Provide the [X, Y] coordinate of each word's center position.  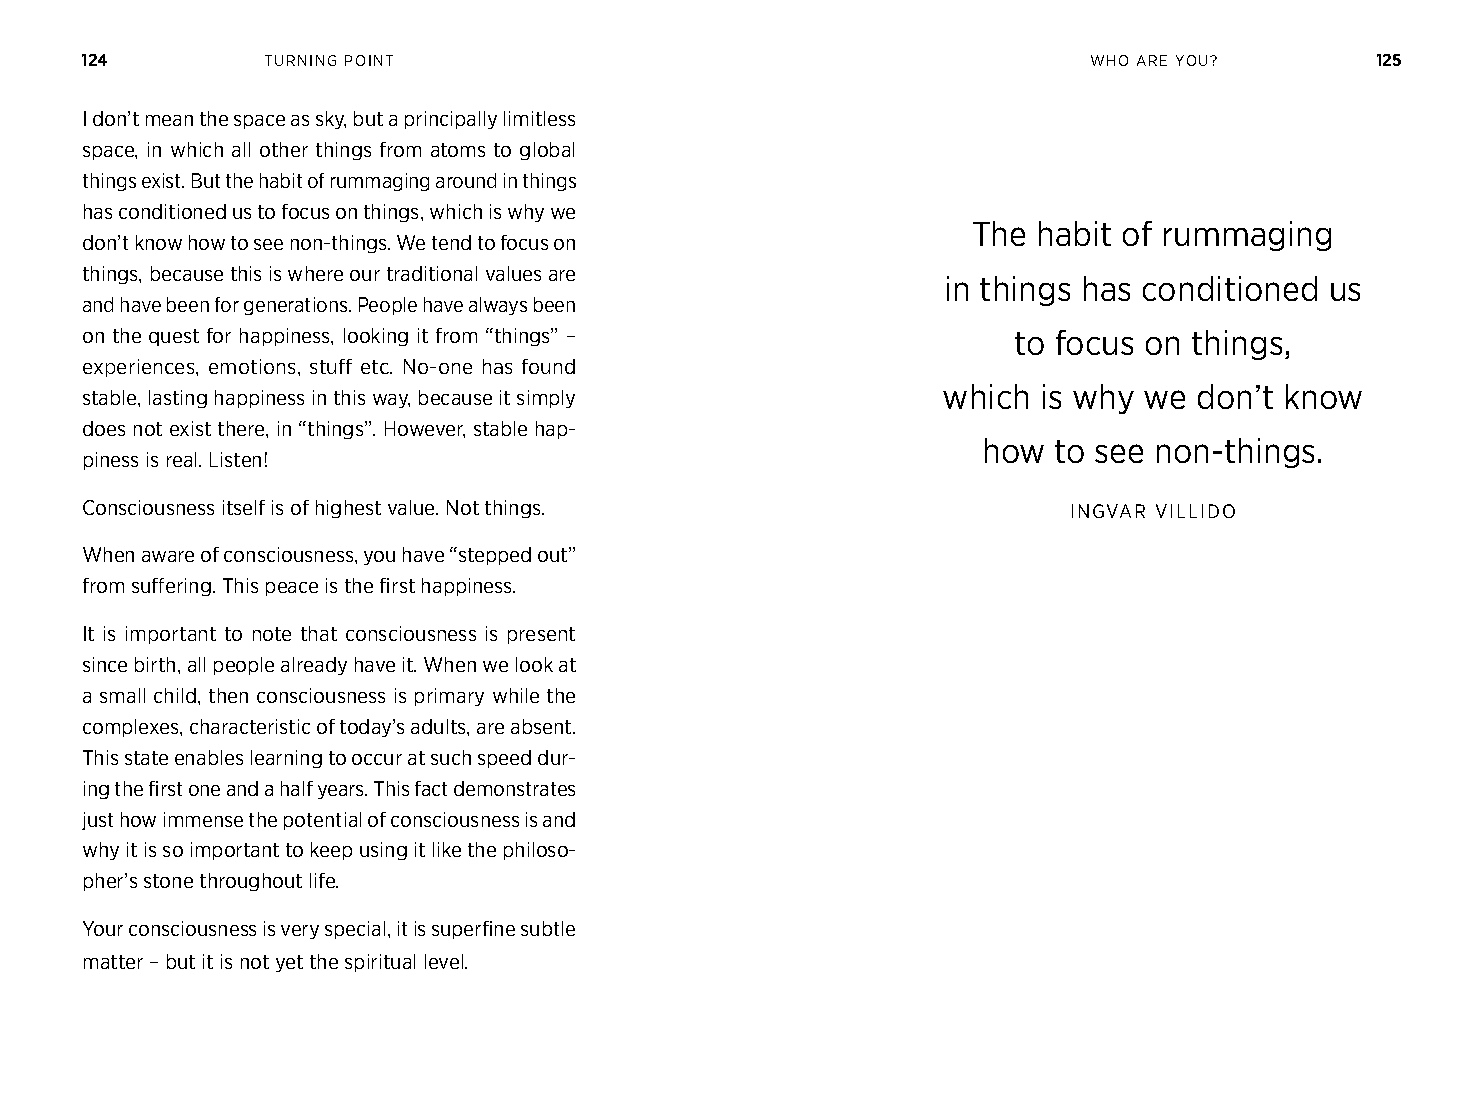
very [300, 932]
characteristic [250, 726]
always [498, 306]
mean [169, 120]
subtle [548, 928]
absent [542, 726]
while [516, 695]
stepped [493, 556]
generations [297, 306]
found [548, 366]
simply [546, 399]
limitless [539, 118]
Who [1109, 60]
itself [244, 507]
